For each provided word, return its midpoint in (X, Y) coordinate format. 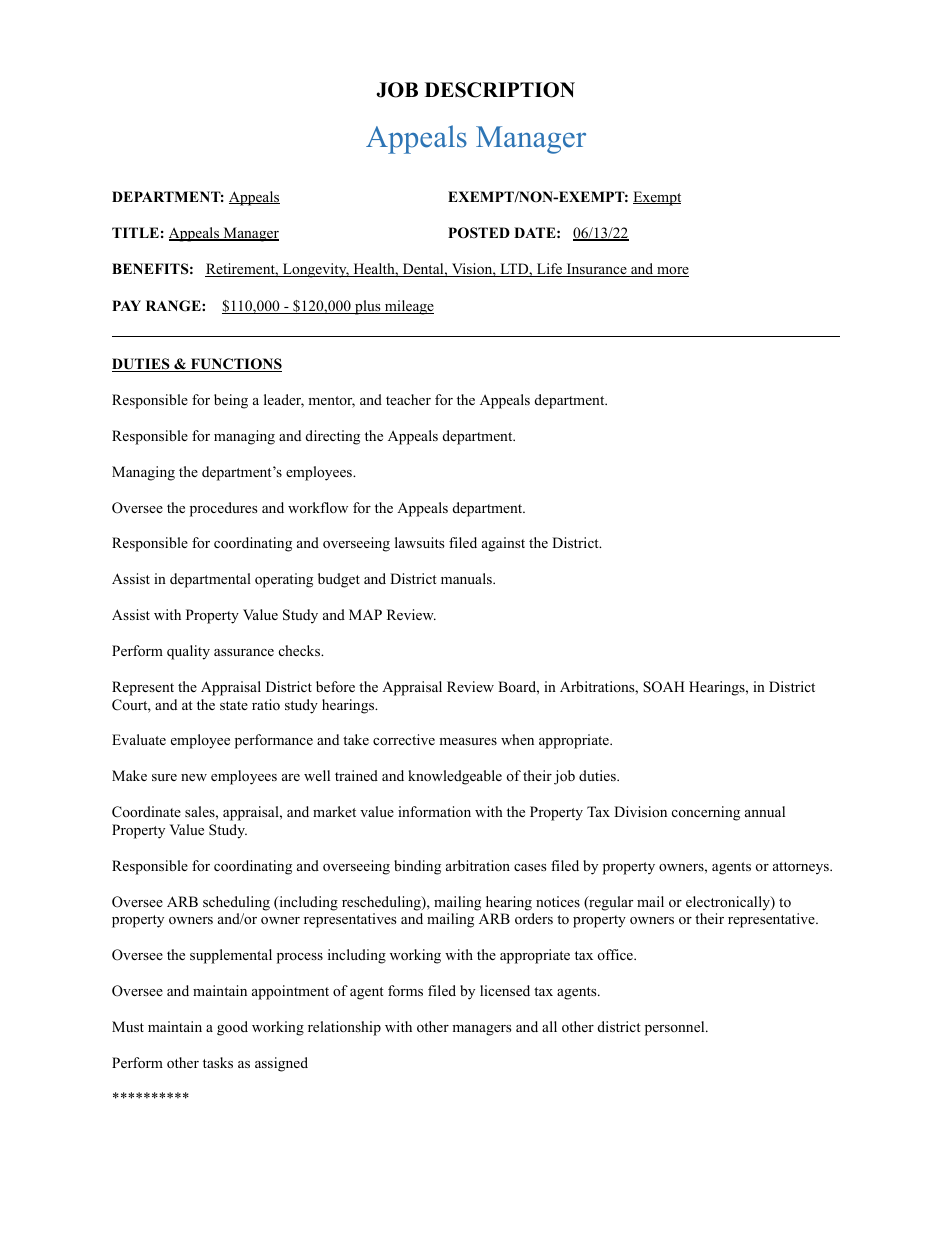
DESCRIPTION (500, 90)
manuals (467, 578)
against (503, 544)
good (232, 1028)
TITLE (135, 232)
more (672, 272)
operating (284, 580)
